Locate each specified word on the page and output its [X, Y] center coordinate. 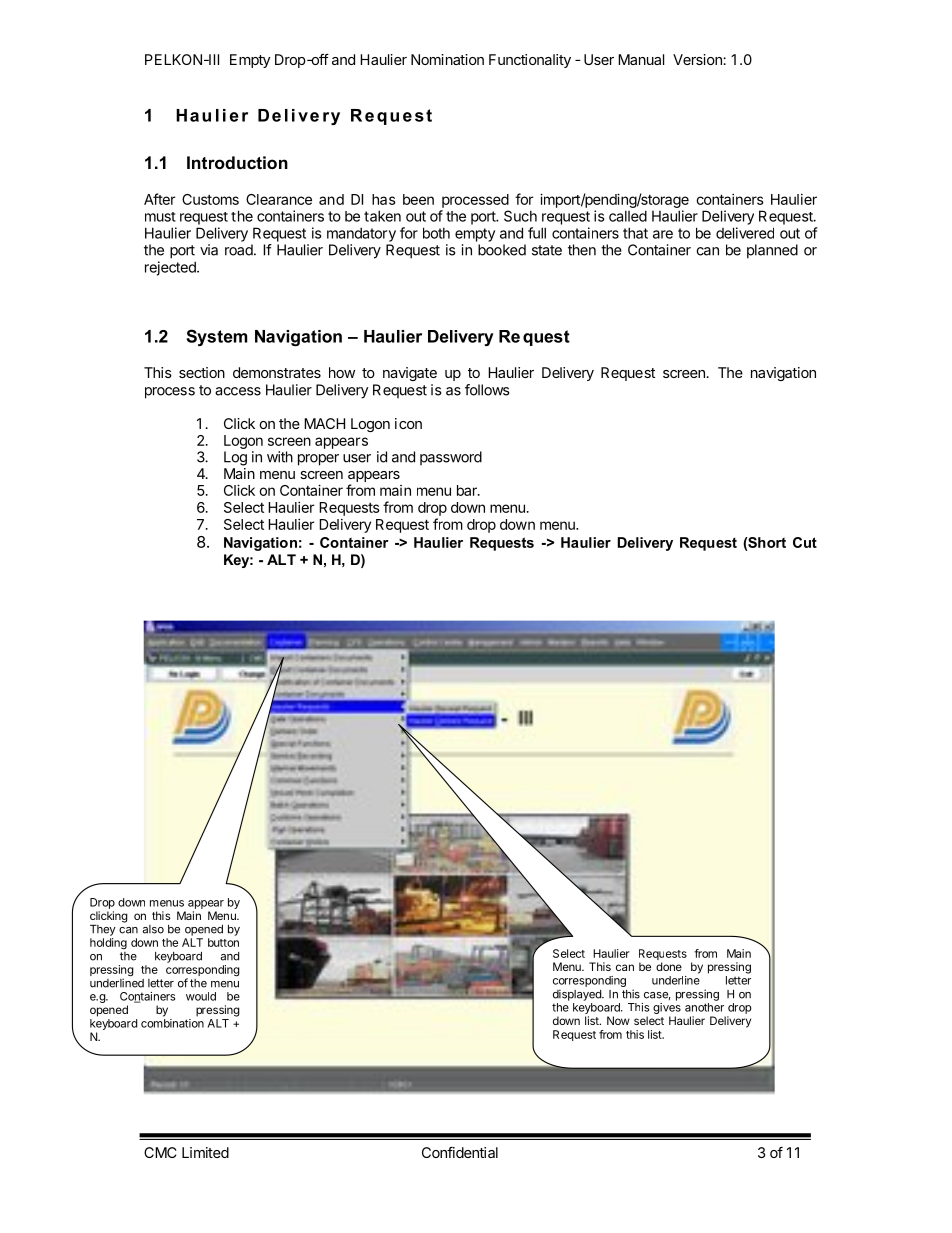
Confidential [460, 1152]
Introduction [237, 162]
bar [468, 490]
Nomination [447, 59]
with [280, 457]
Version [698, 59]
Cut [805, 542]
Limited [205, 1152]
